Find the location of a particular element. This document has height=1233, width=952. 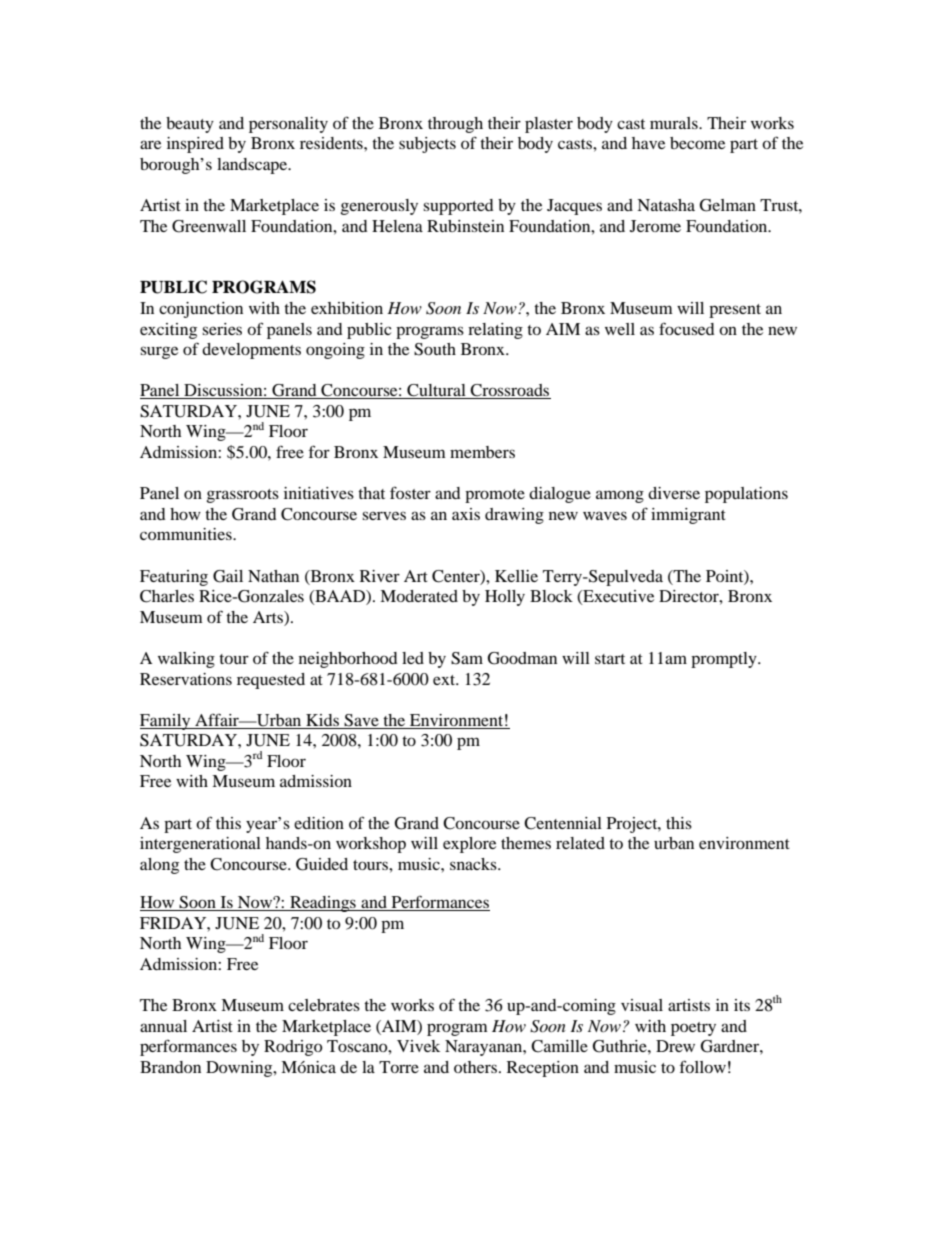

Cultural is located at coordinates (436, 391).
